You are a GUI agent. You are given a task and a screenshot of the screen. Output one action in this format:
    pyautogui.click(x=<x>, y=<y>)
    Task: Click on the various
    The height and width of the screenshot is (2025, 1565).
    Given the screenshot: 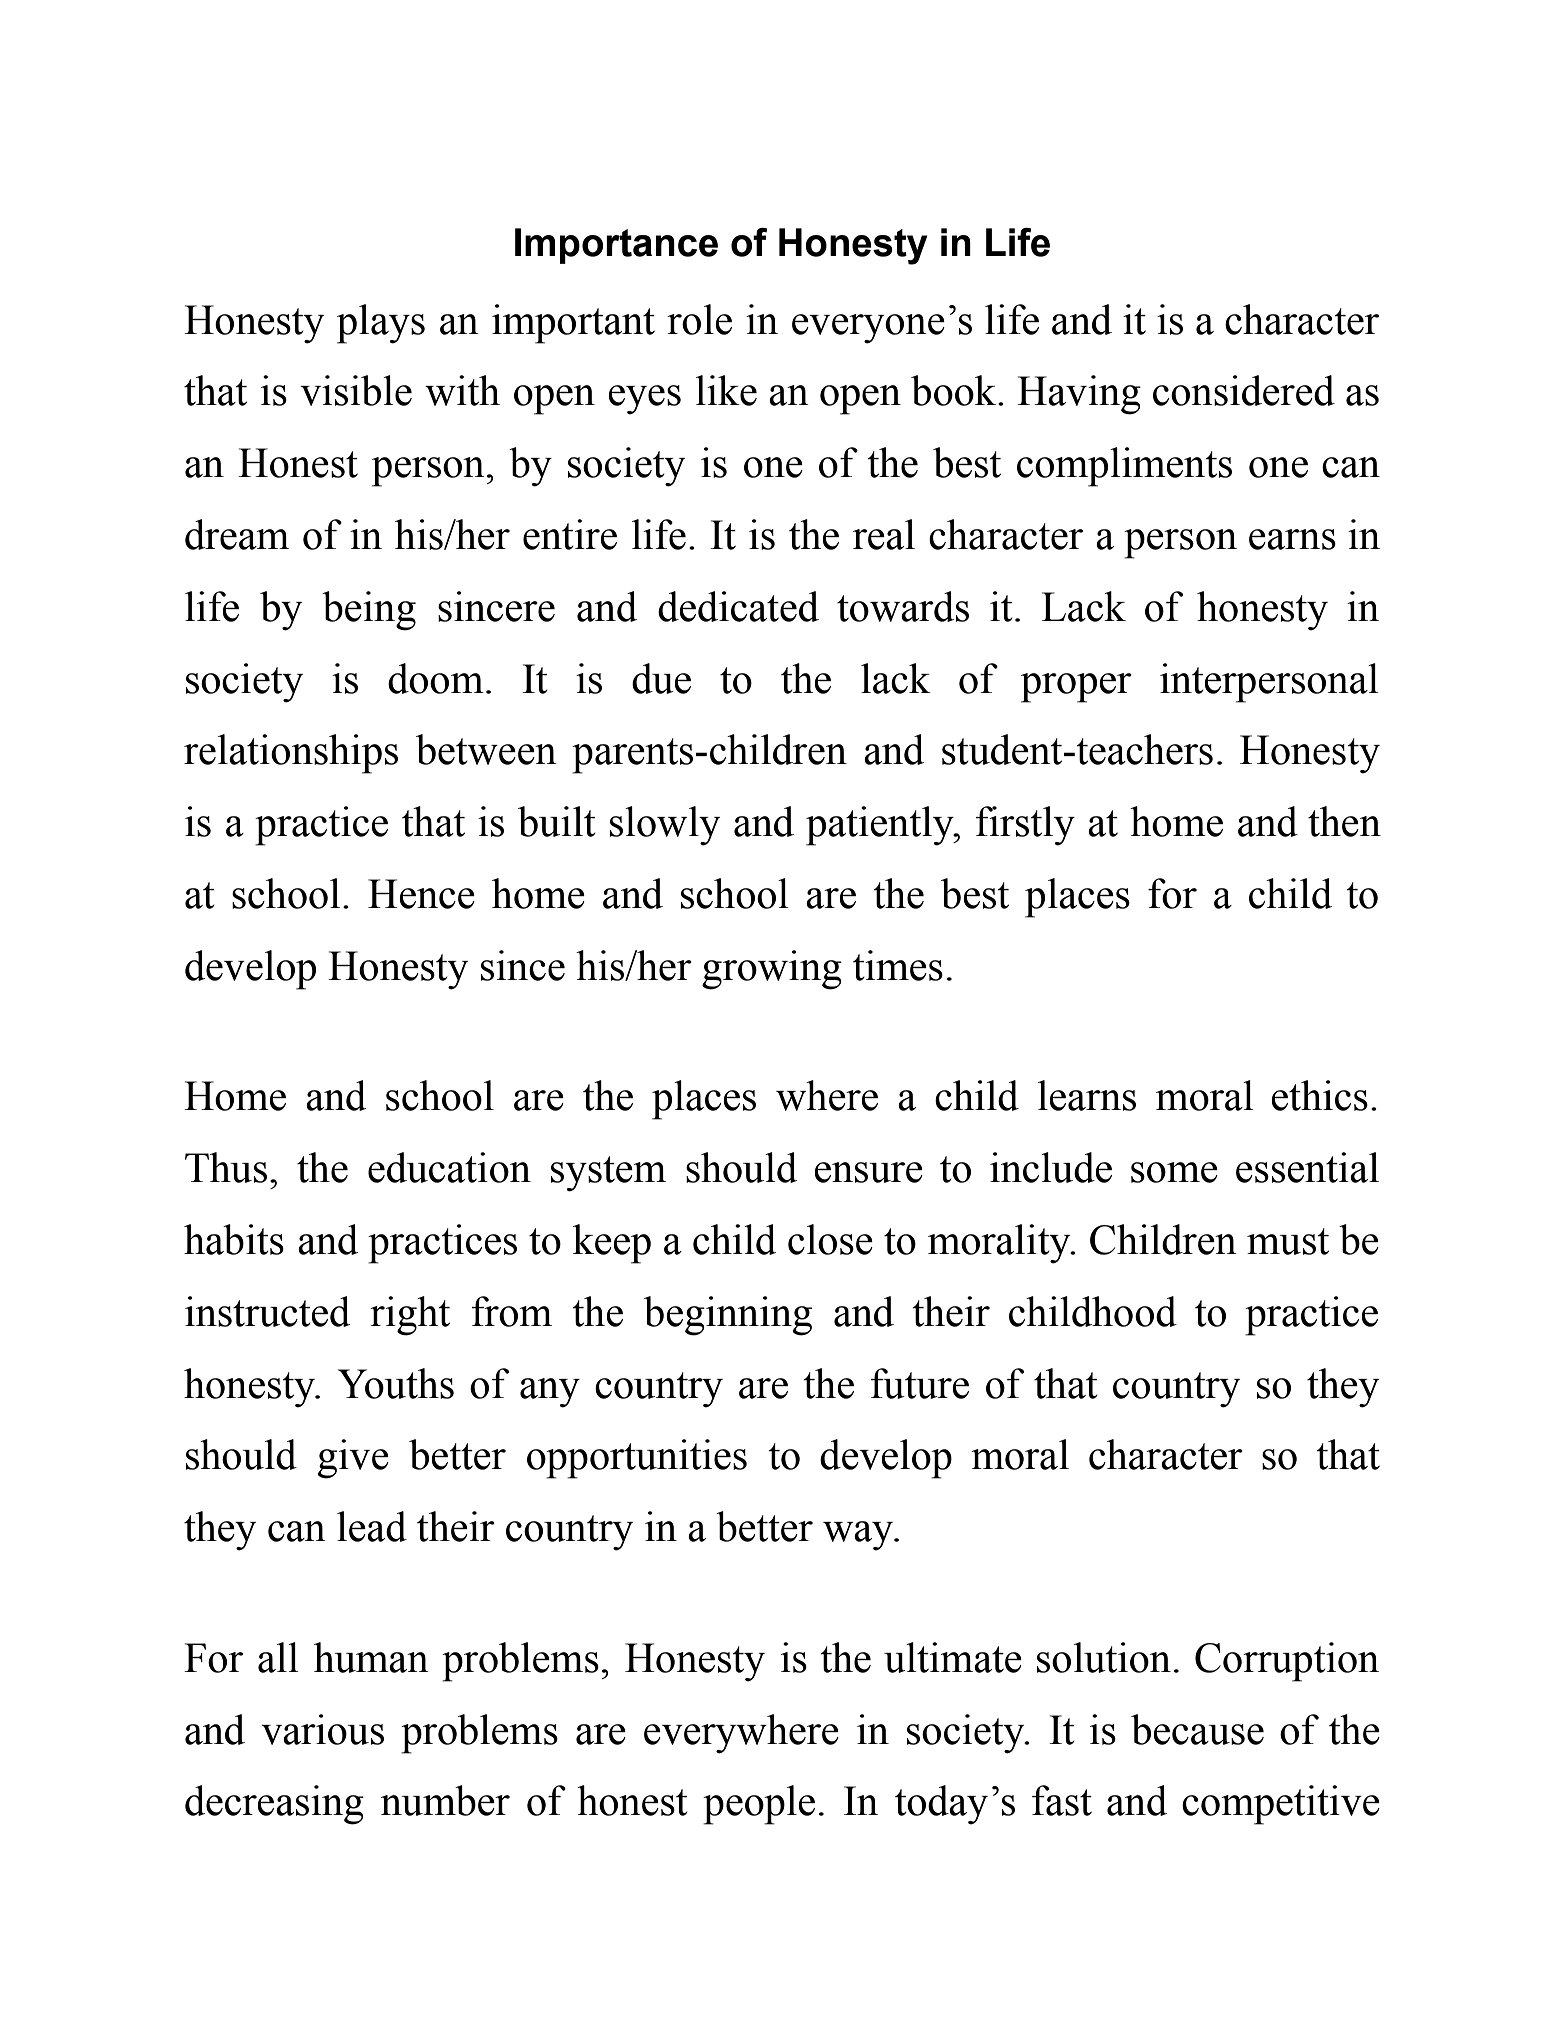 What is the action you would take?
    pyautogui.click(x=322, y=1729)
